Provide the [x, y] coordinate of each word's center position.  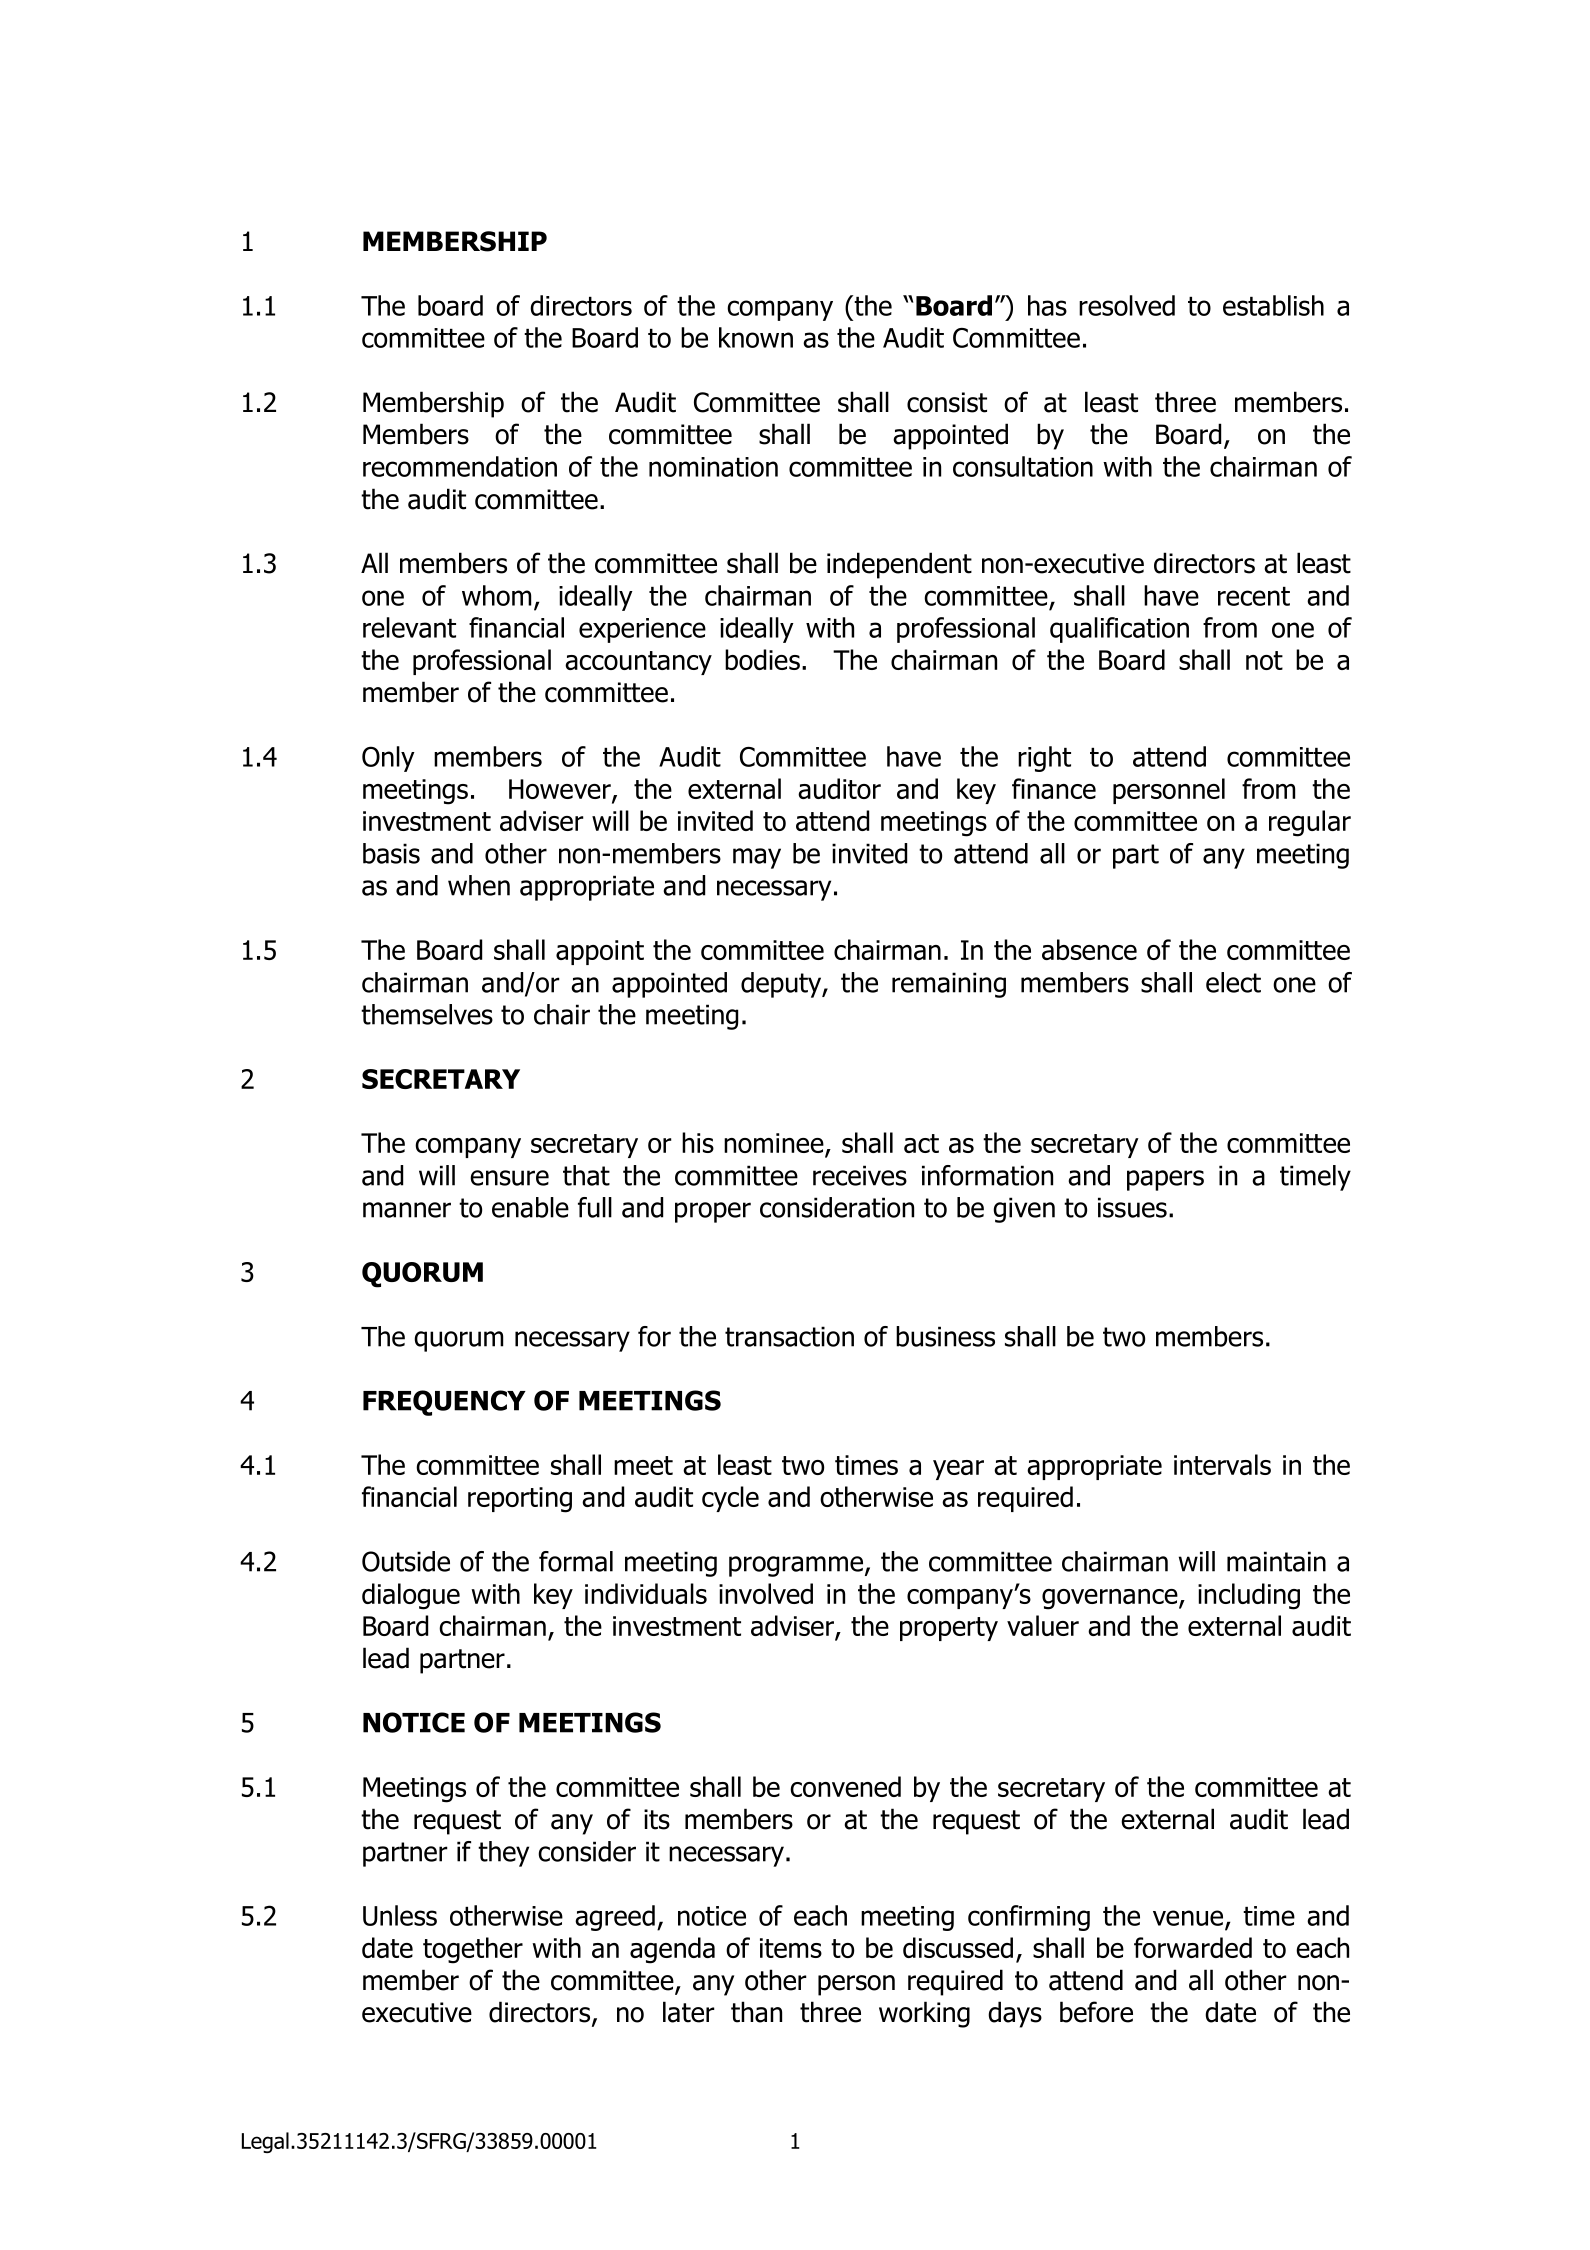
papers [1165, 1180]
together [473, 1950]
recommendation [460, 466]
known [756, 337]
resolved [1127, 305]
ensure [509, 1178]
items [791, 1948]
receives [860, 1175]
